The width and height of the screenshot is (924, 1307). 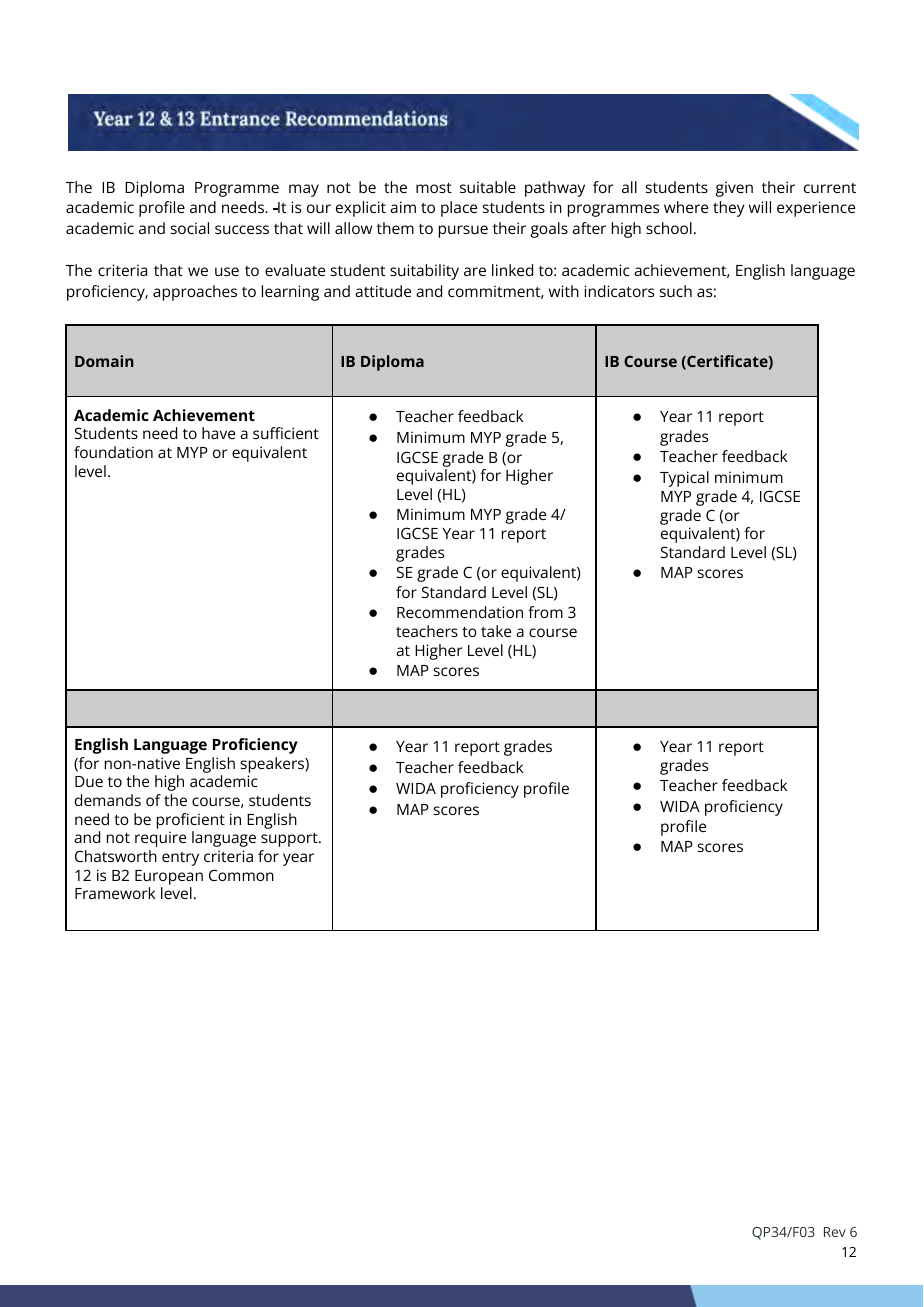 I want to click on place, so click(x=459, y=209).
